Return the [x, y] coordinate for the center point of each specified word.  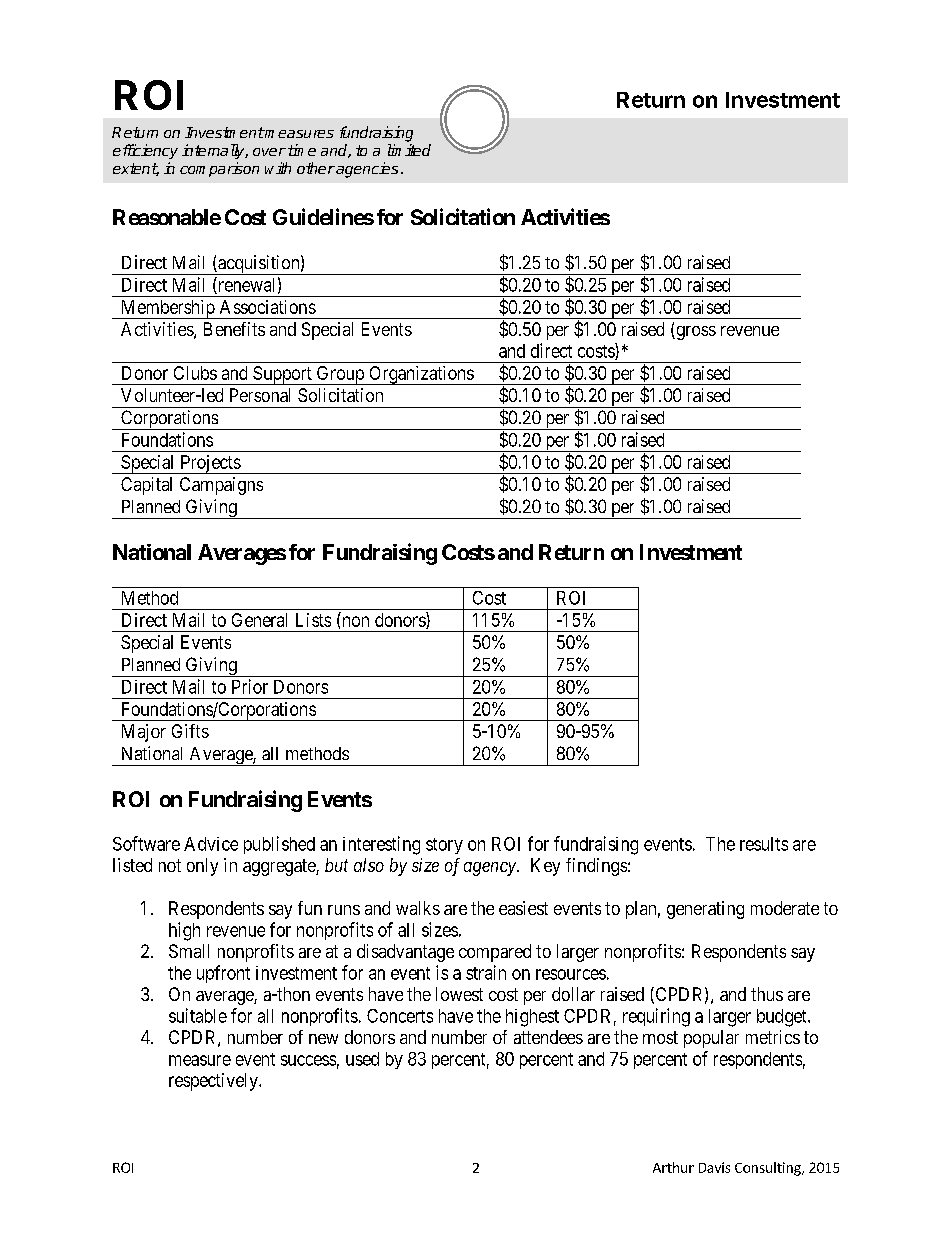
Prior [250, 686]
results [764, 844]
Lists [313, 620]
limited [409, 150]
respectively [214, 1082]
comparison [219, 169]
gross [695, 333]
